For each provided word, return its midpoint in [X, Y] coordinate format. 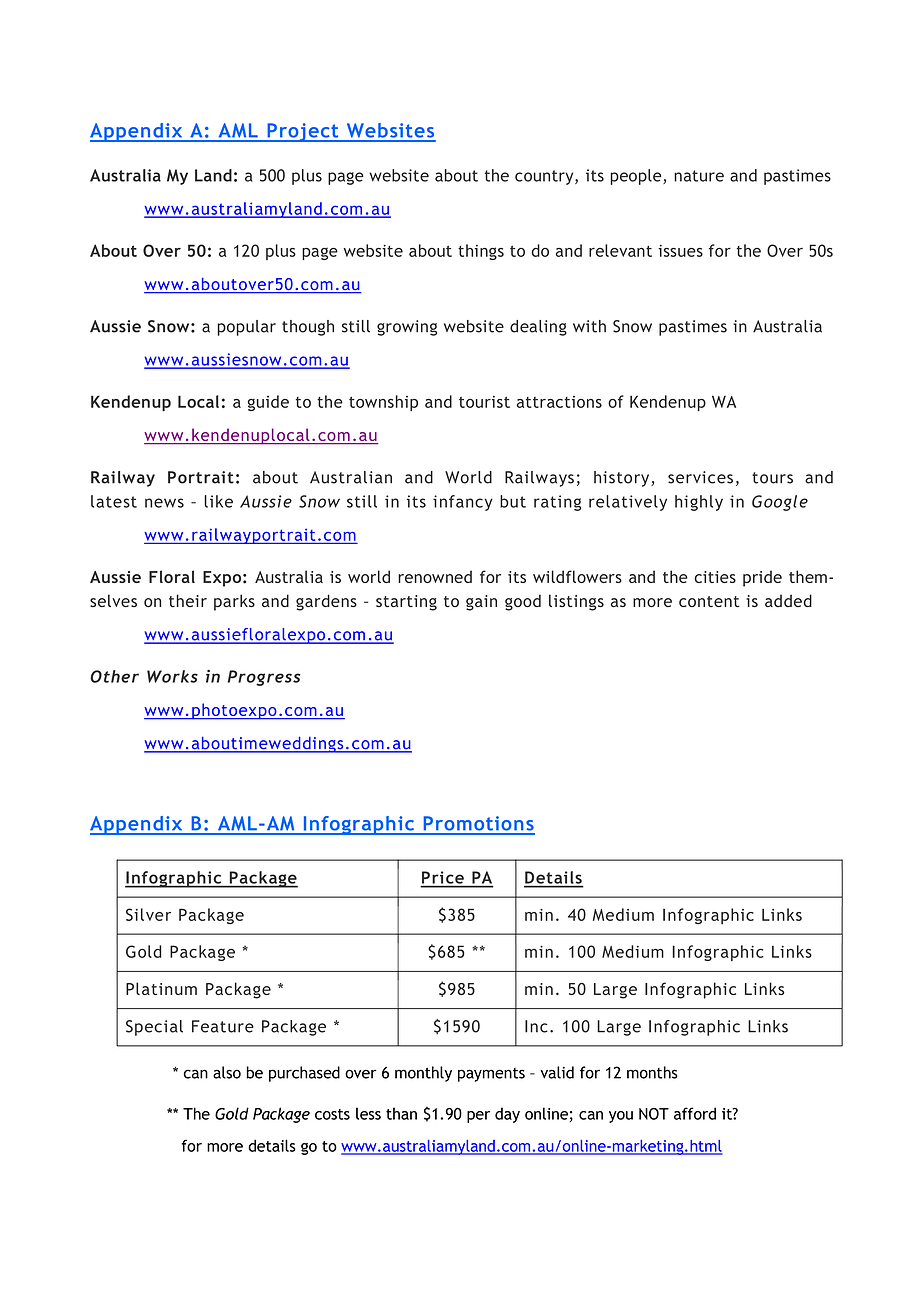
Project [303, 132]
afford [695, 1113]
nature [699, 176]
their [188, 600]
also [227, 1072]
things [481, 252]
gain [481, 603]
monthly [423, 1074]
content [709, 601]
